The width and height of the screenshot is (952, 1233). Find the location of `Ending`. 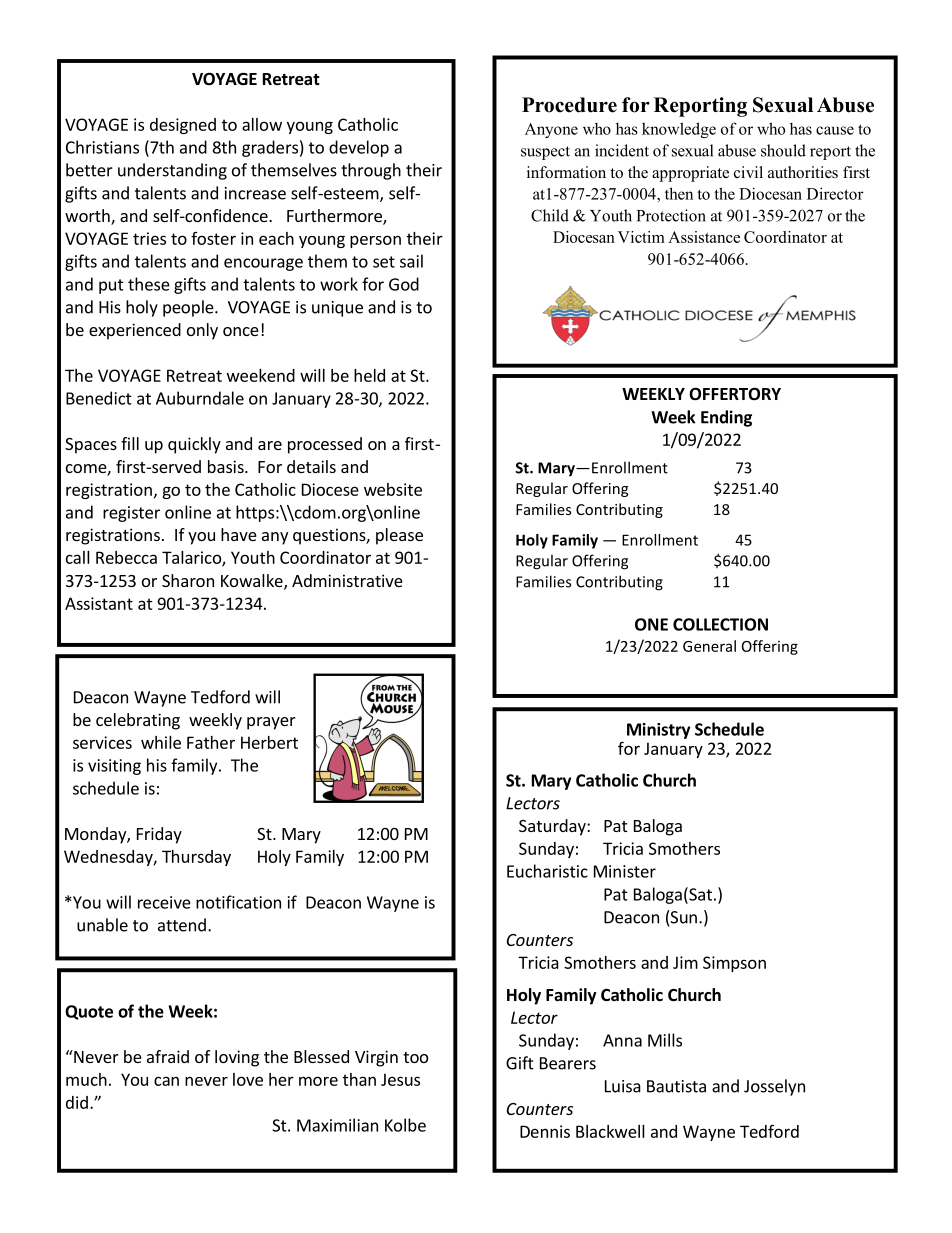

Ending is located at coordinates (726, 418).
